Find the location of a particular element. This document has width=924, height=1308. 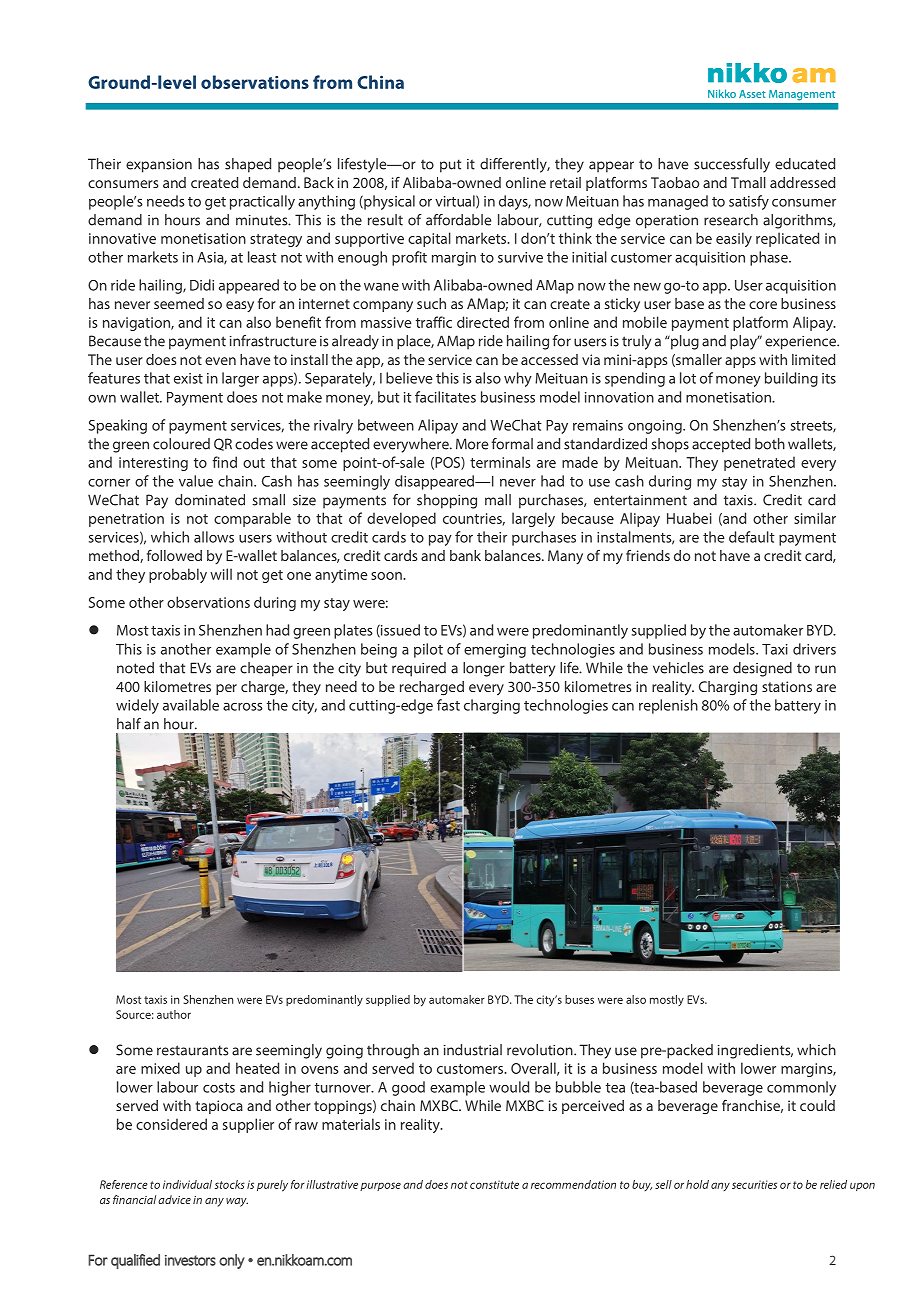

available is located at coordinates (191, 705).
